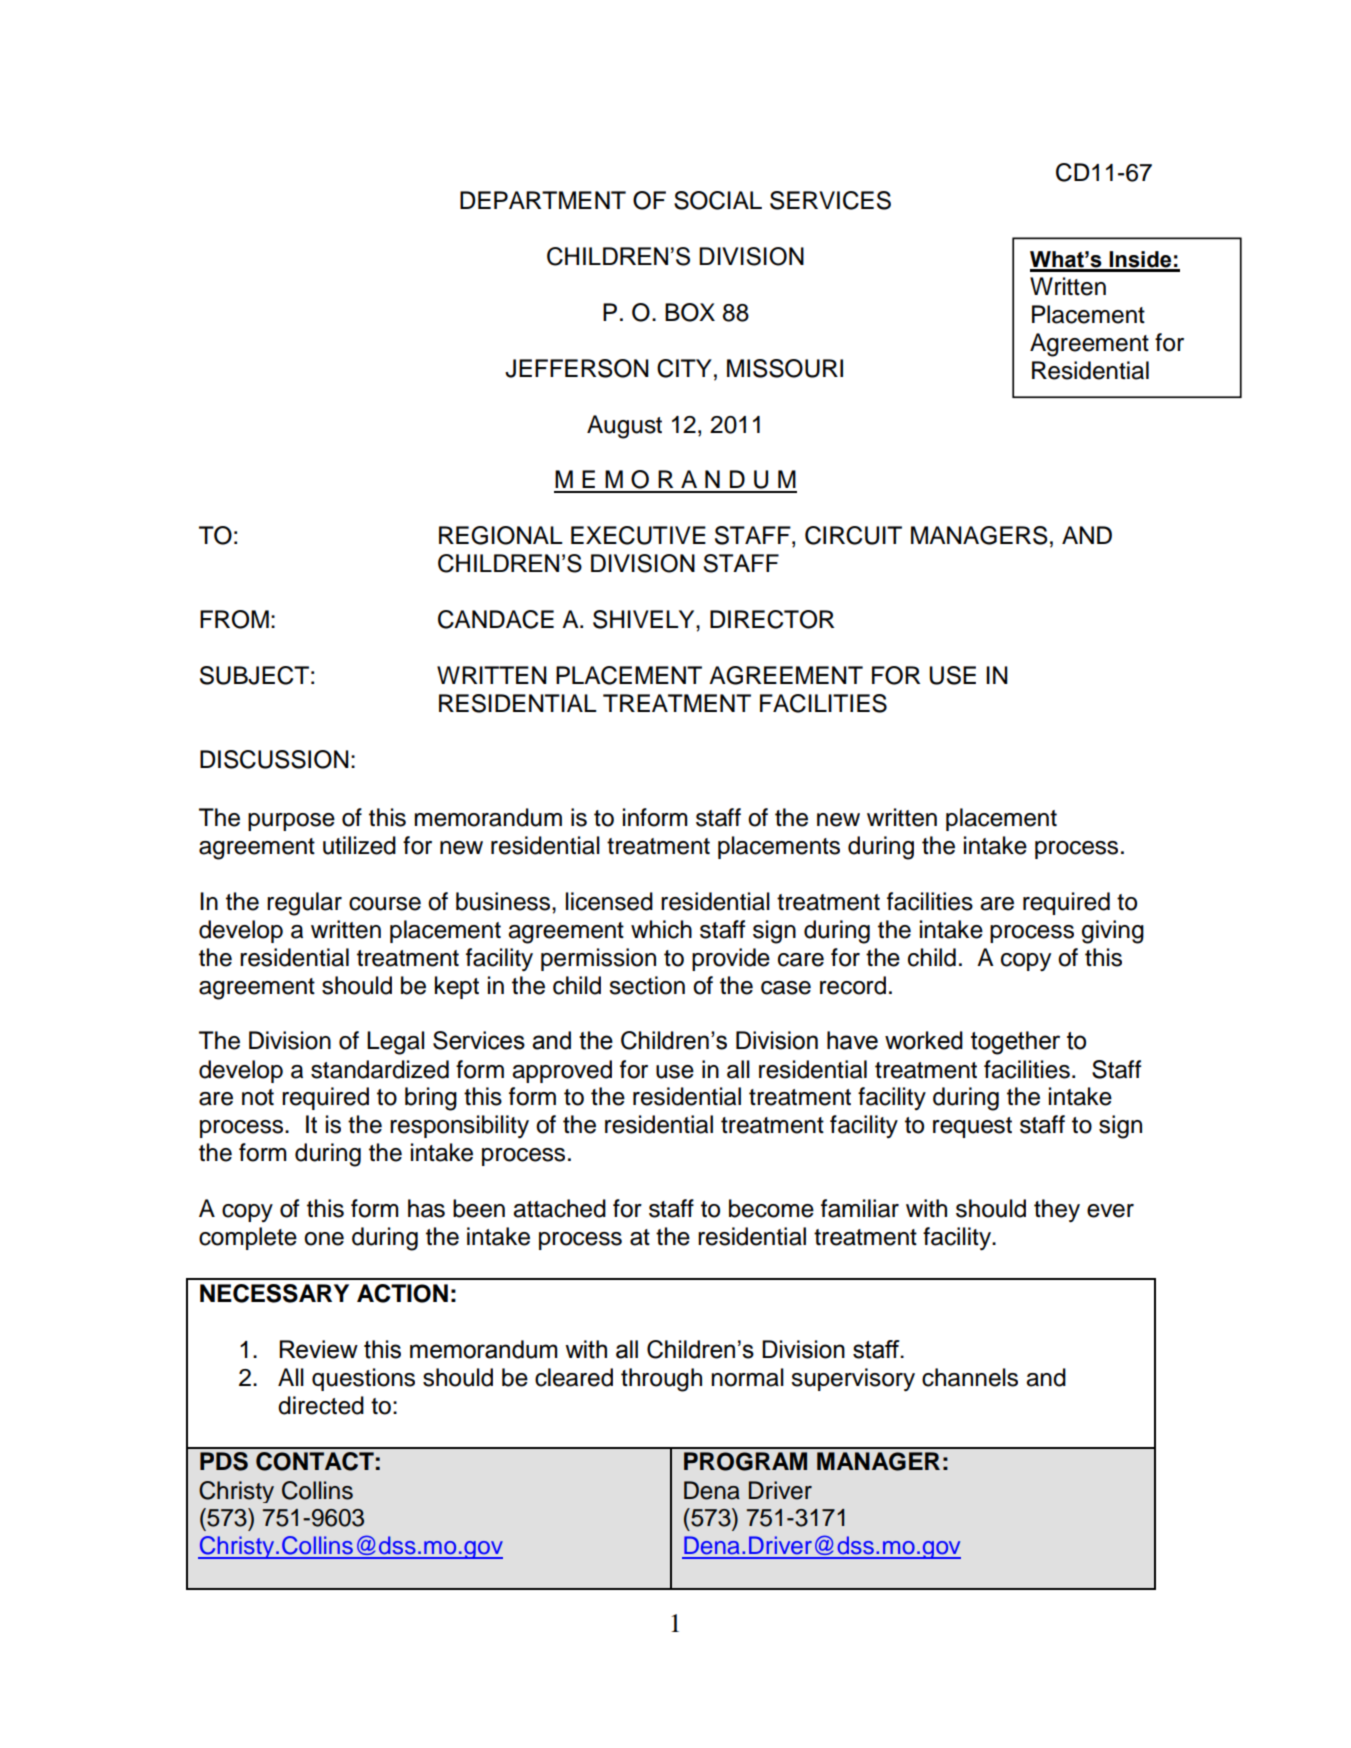 This screenshot has width=1351, height=1748. Describe the element at coordinates (359, 845) in the screenshot. I see `utilized` at that location.
